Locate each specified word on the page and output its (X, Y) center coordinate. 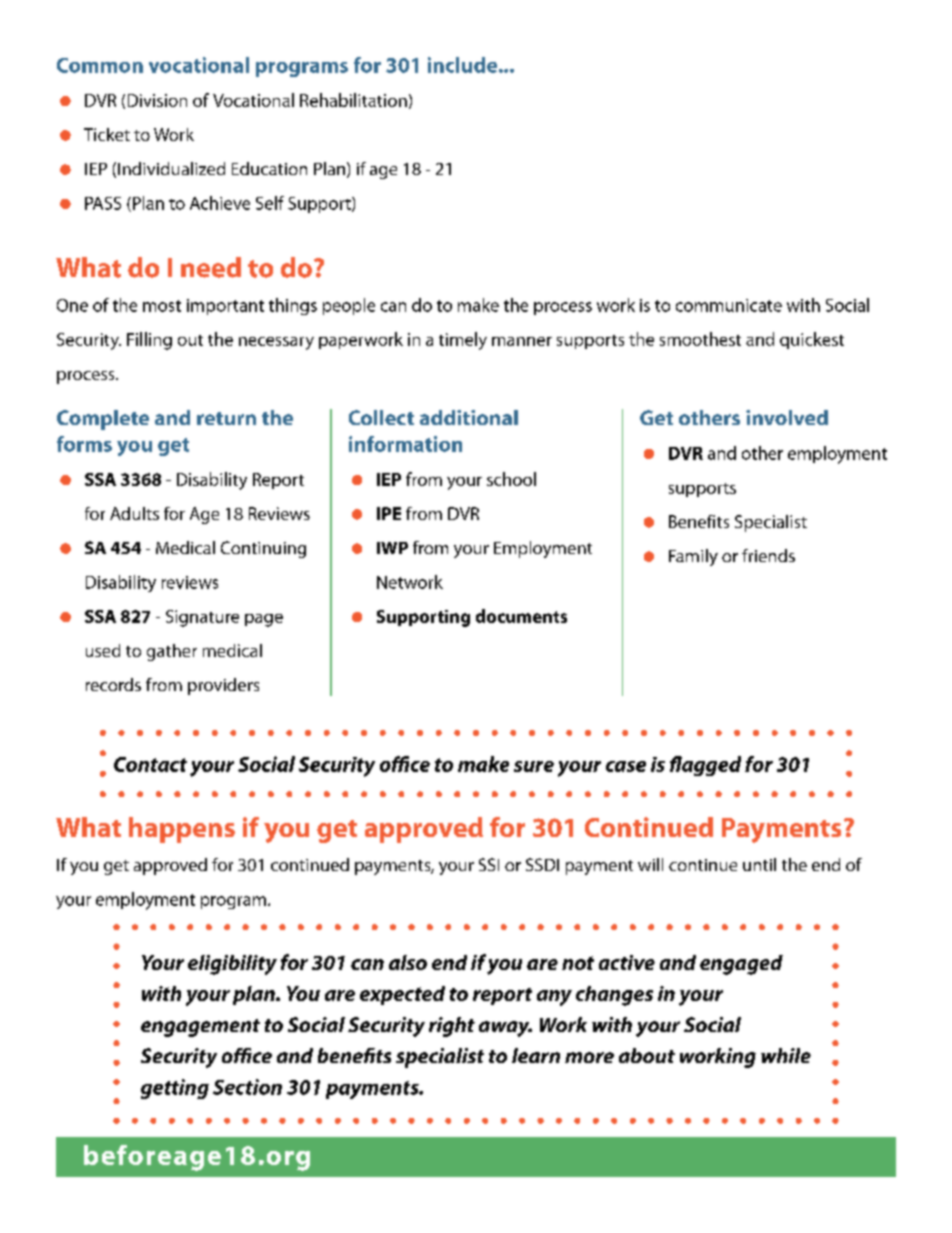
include (464, 65)
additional (469, 417)
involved (787, 417)
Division (157, 100)
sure (534, 766)
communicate (729, 305)
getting (175, 1089)
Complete (103, 420)
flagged (705, 766)
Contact (150, 764)
